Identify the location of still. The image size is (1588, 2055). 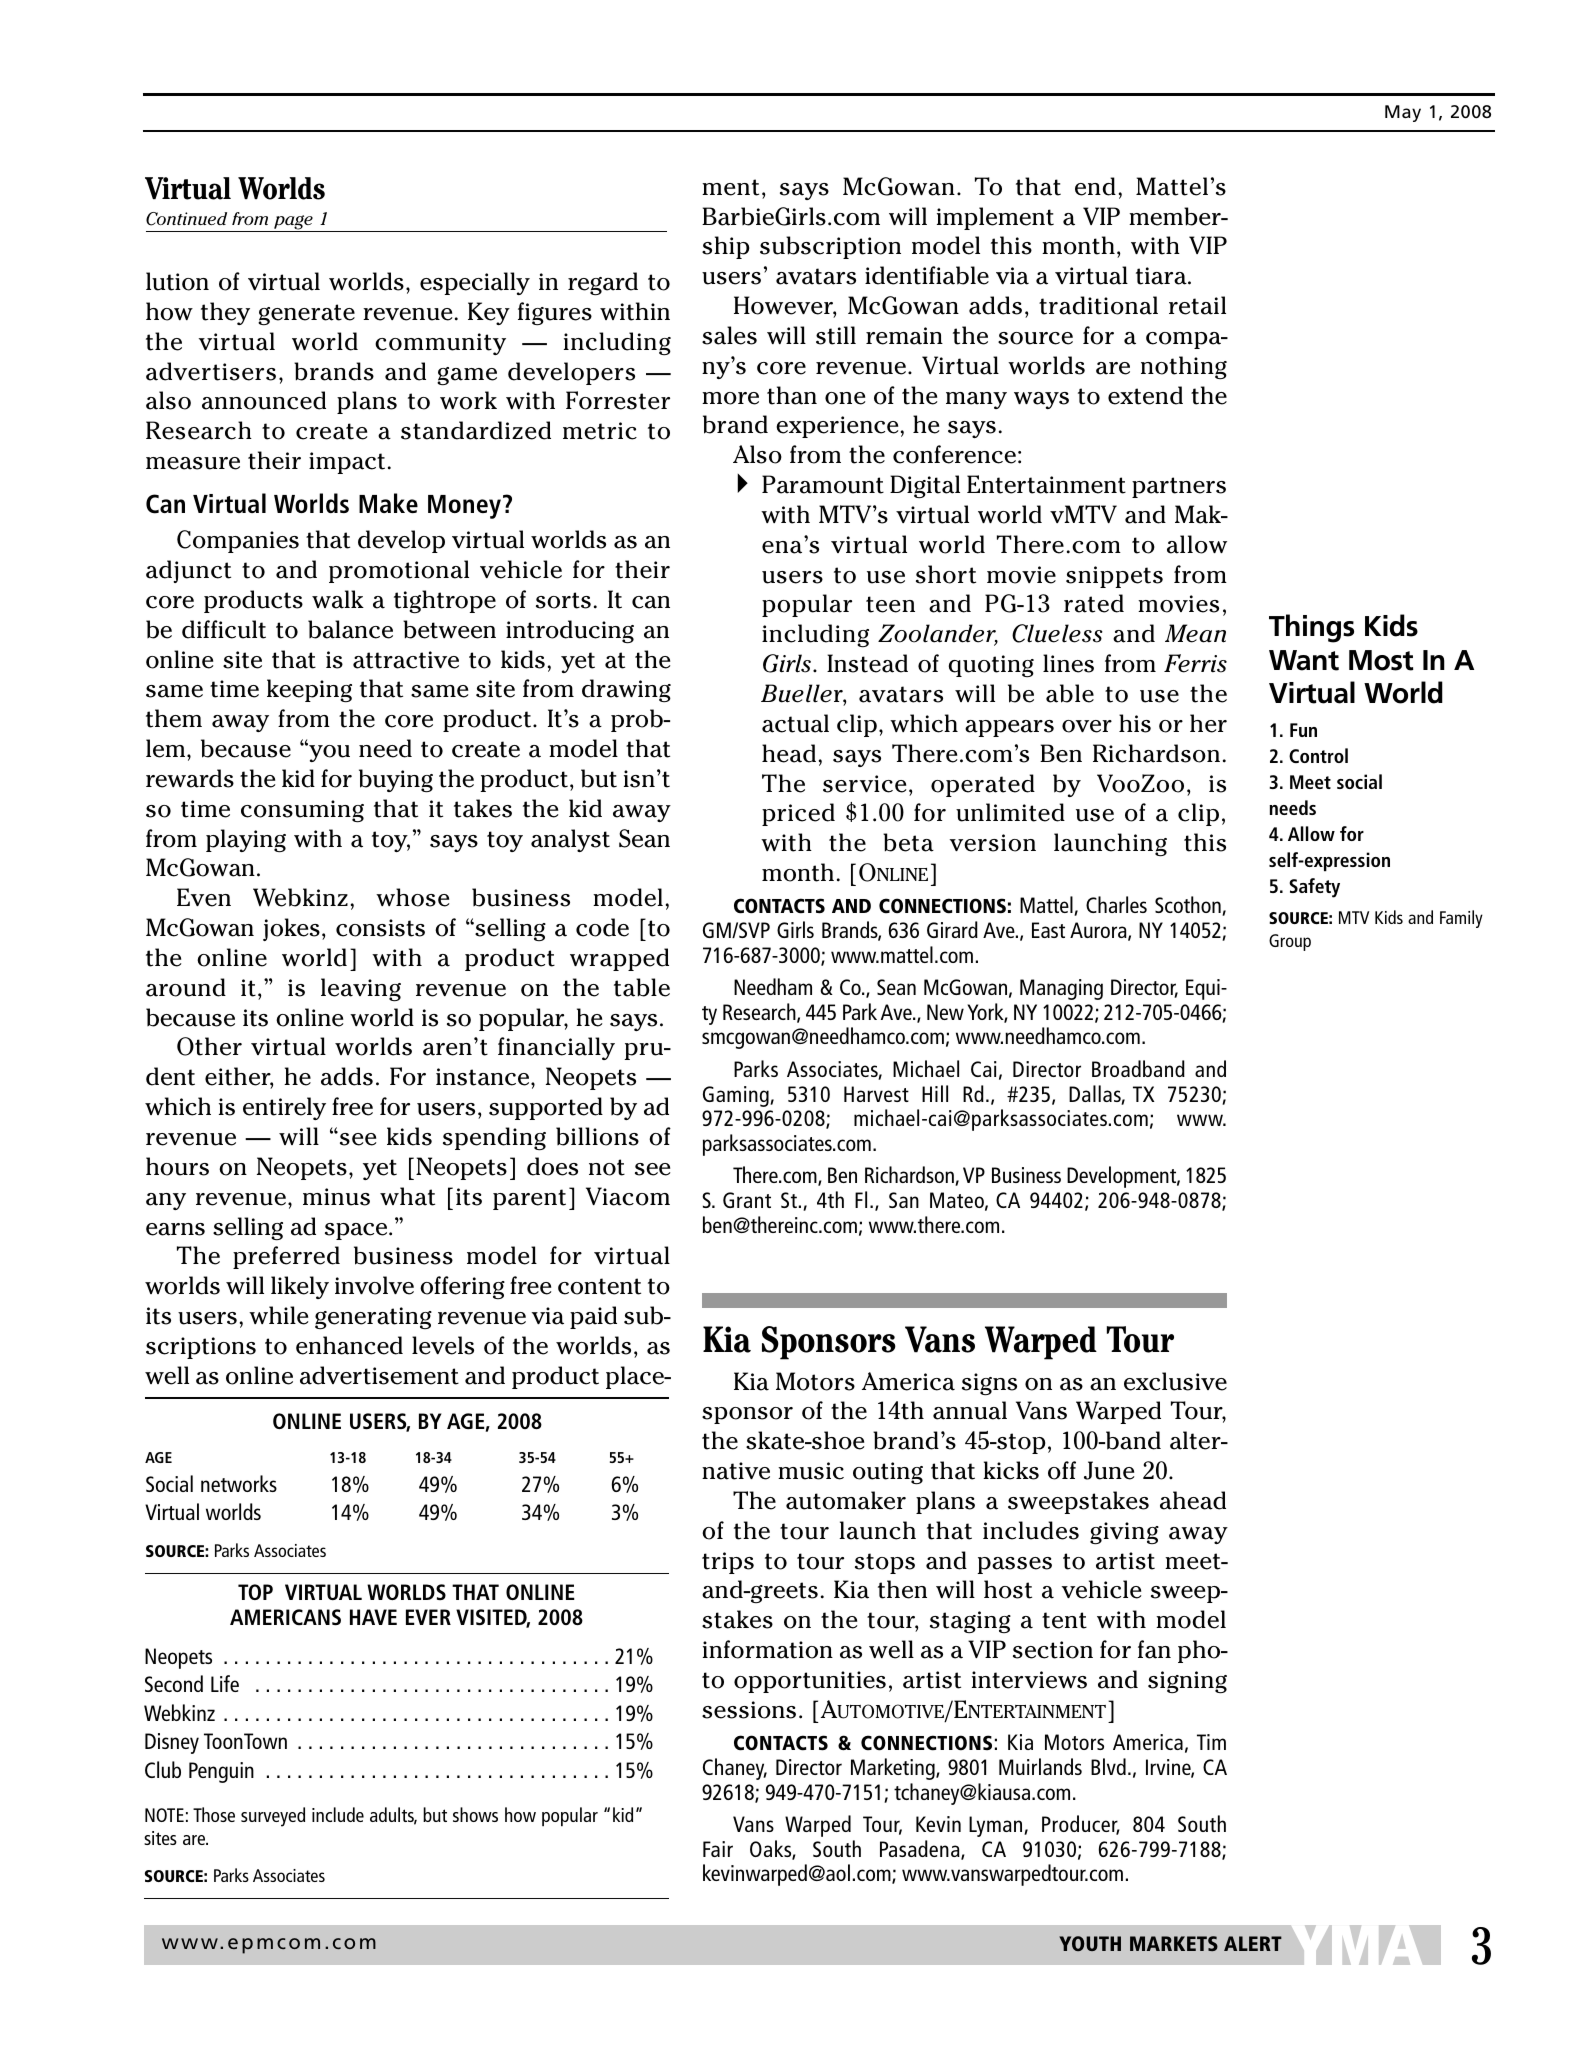
(836, 335).
